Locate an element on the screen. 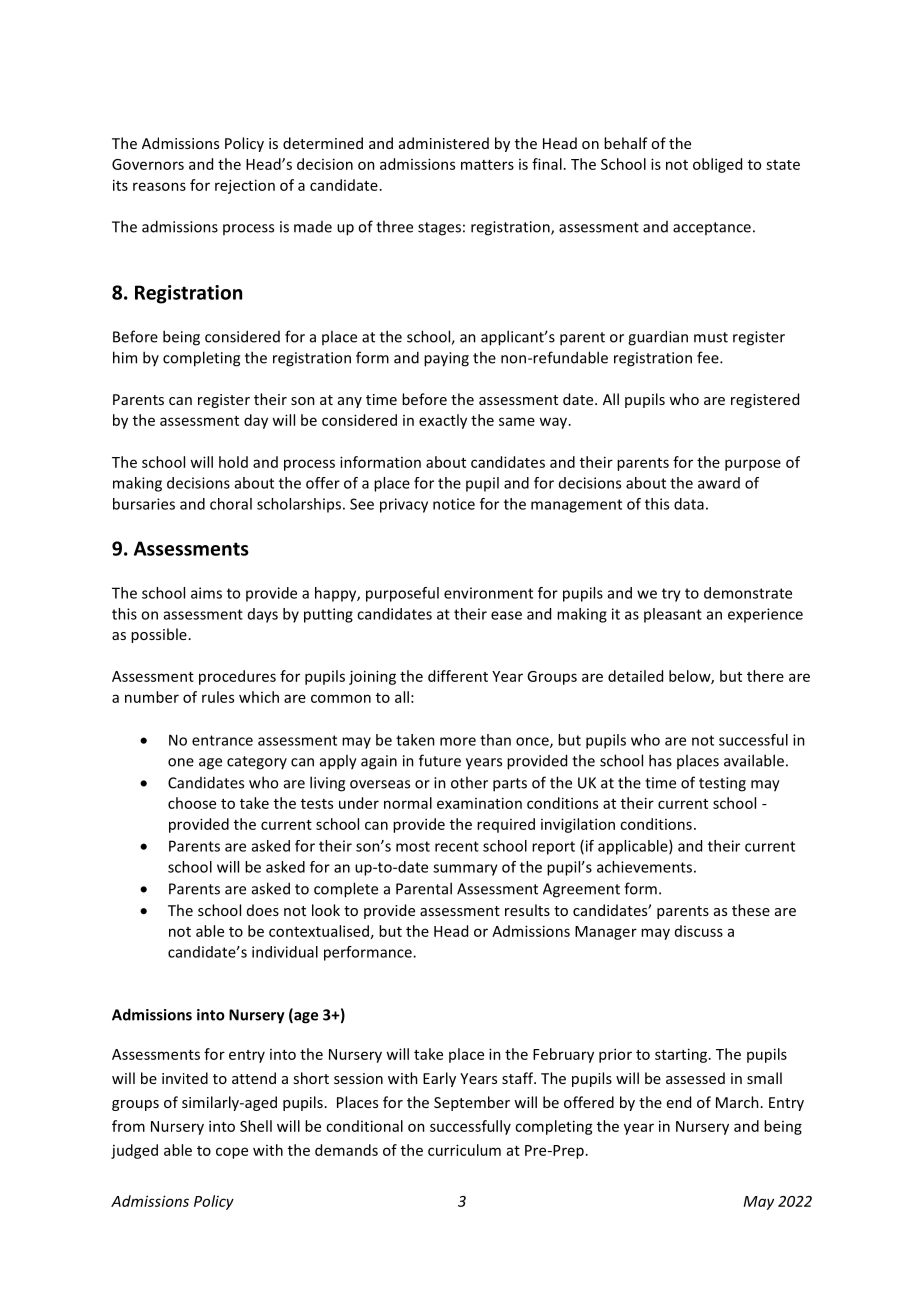  September is located at coordinates (472, 1103).
